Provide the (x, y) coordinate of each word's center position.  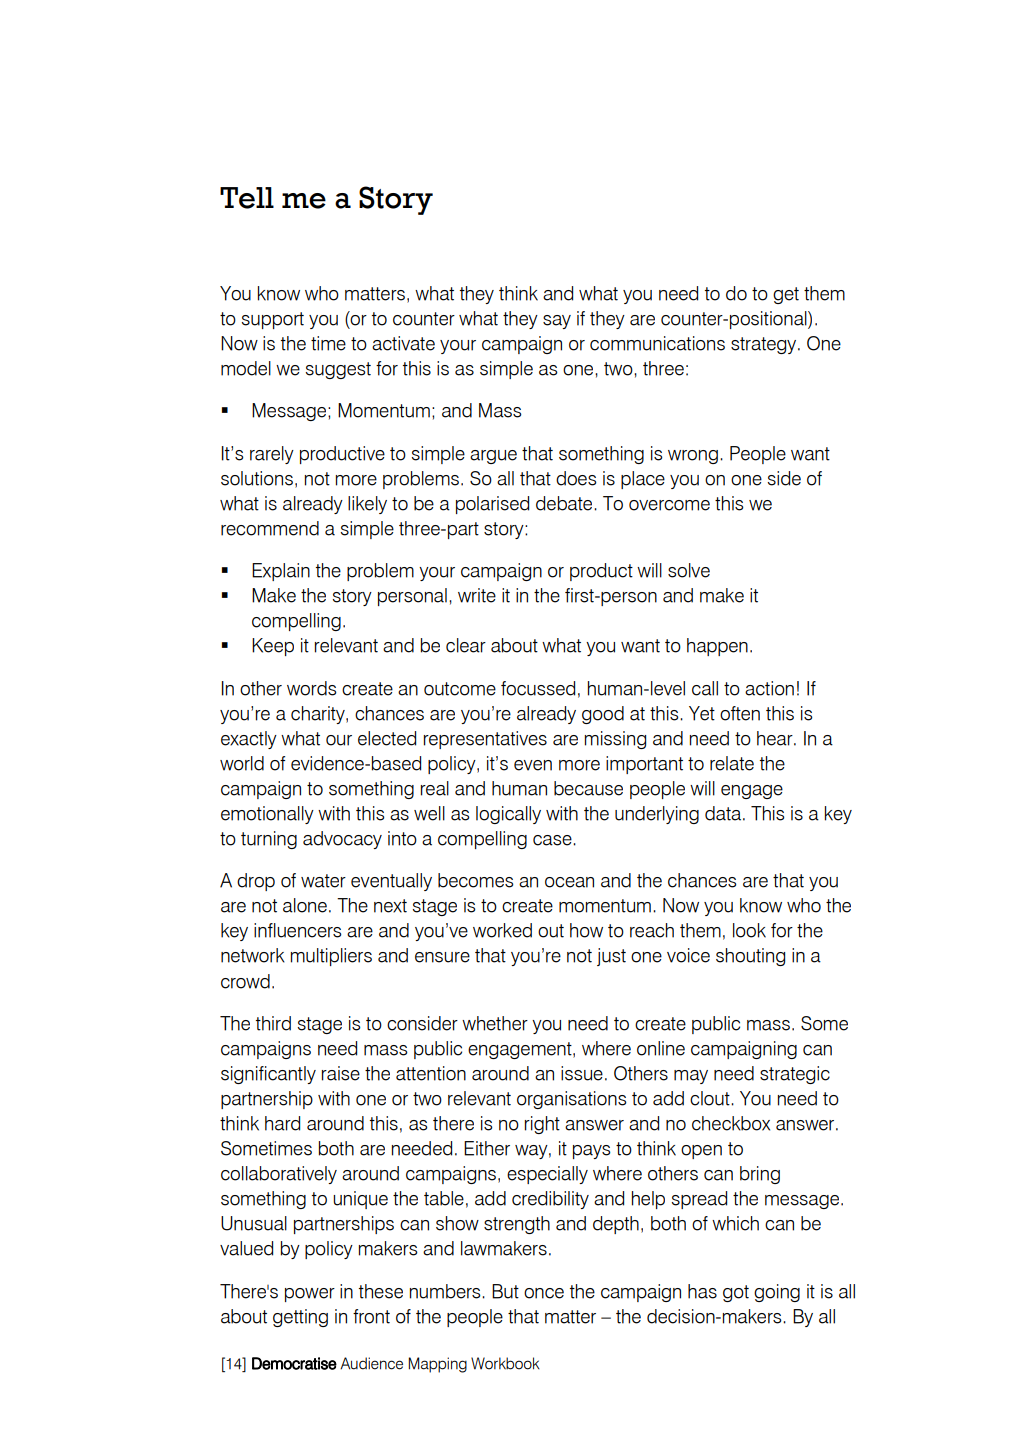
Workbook (505, 1363)
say (557, 322)
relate (732, 763)
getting (300, 1318)
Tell (247, 198)
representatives (485, 740)
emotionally (267, 815)
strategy (765, 345)
